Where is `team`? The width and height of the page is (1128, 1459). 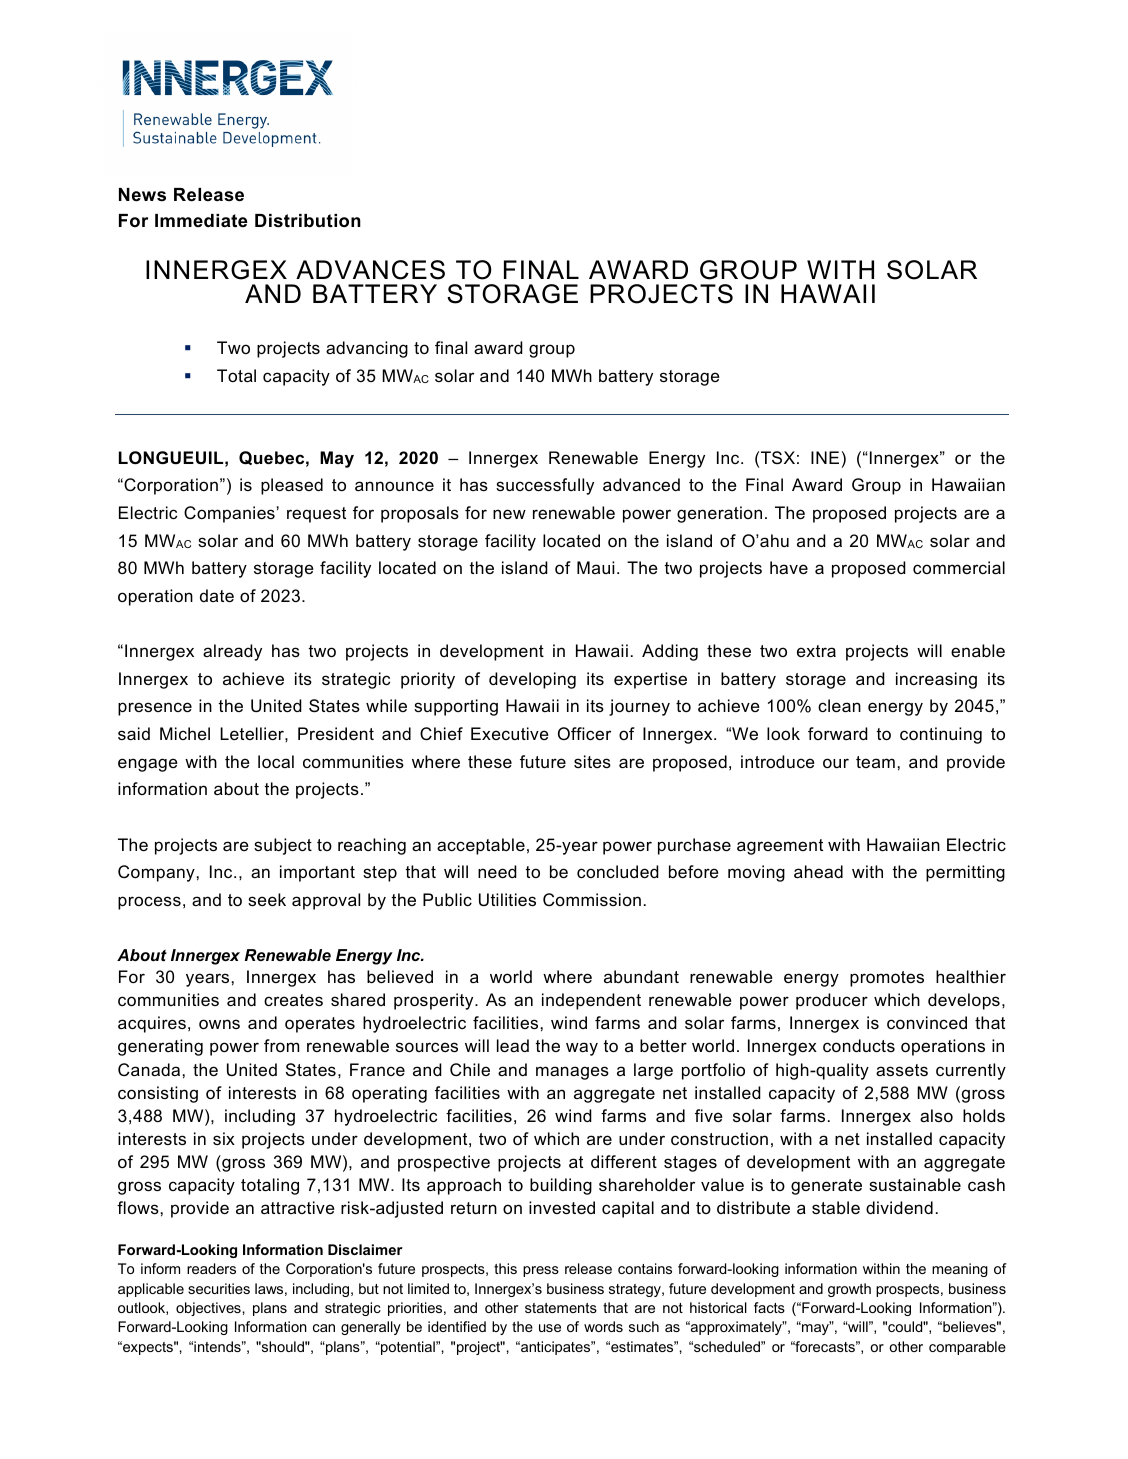 team is located at coordinates (875, 762).
